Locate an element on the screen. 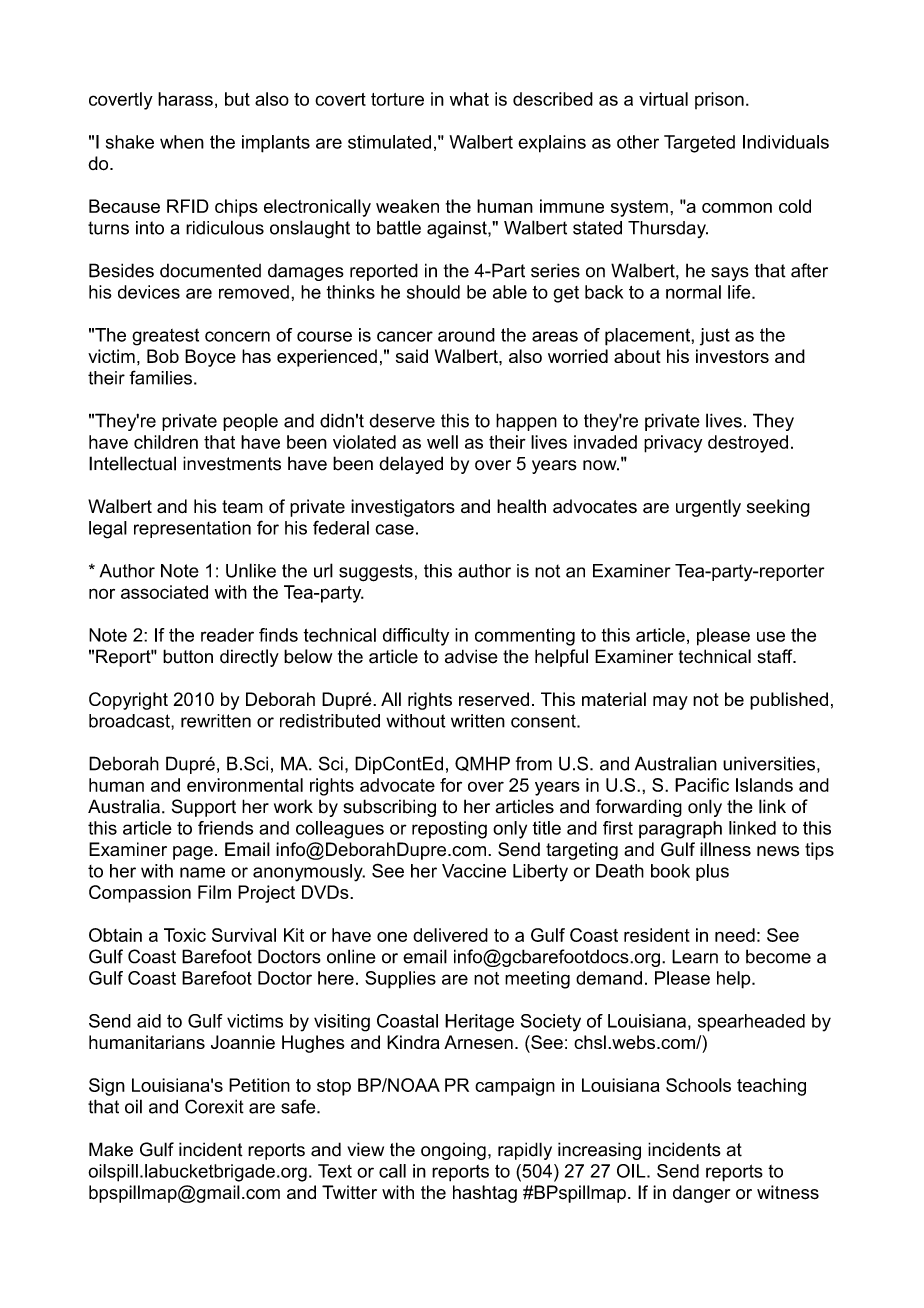 The image size is (924, 1308). when is located at coordinates (182, 142).
